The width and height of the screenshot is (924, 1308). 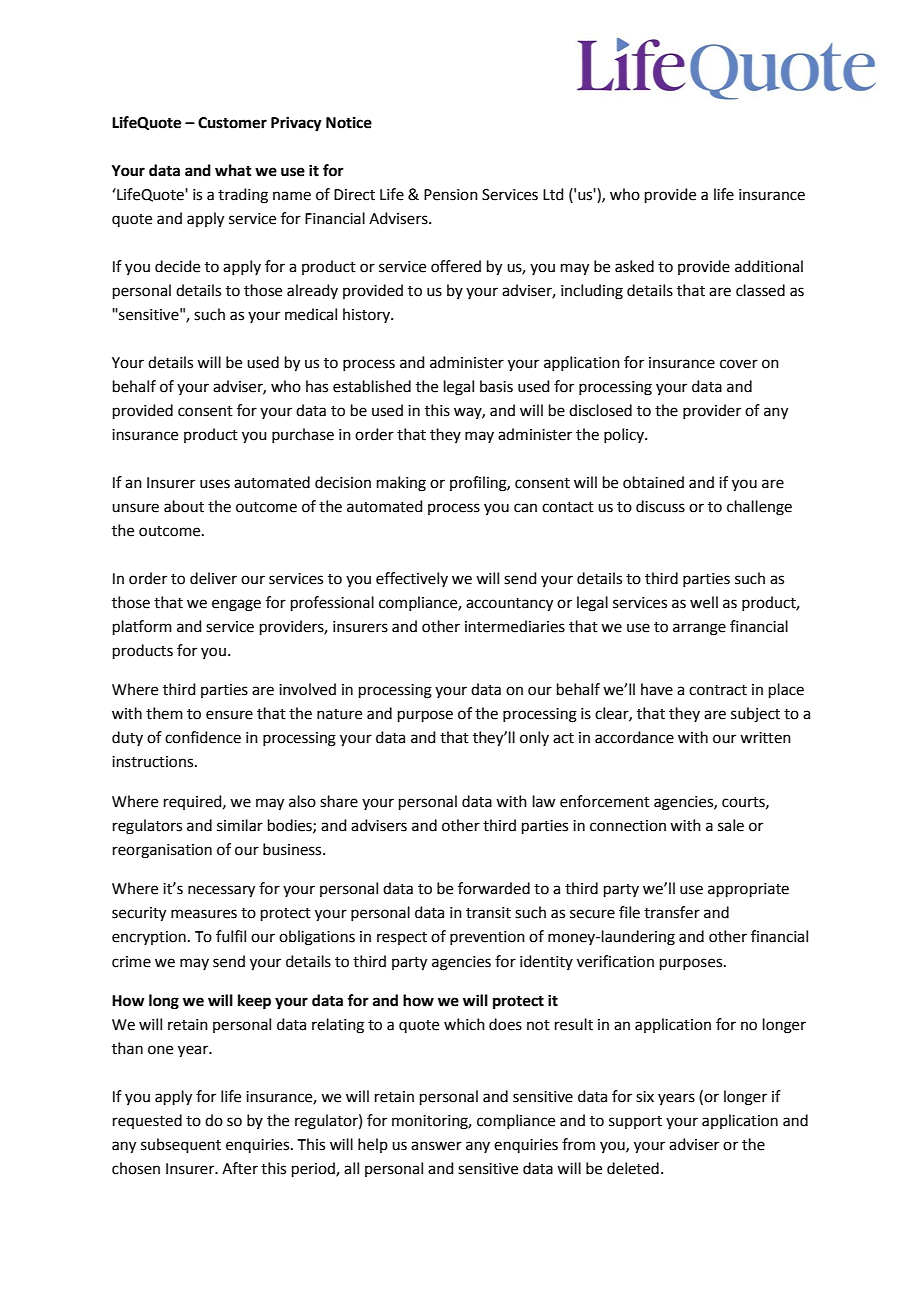 What do you see at coordinates (221, 891) in the screenshot?
I see `necessary` at bounding box center [221, 891].
